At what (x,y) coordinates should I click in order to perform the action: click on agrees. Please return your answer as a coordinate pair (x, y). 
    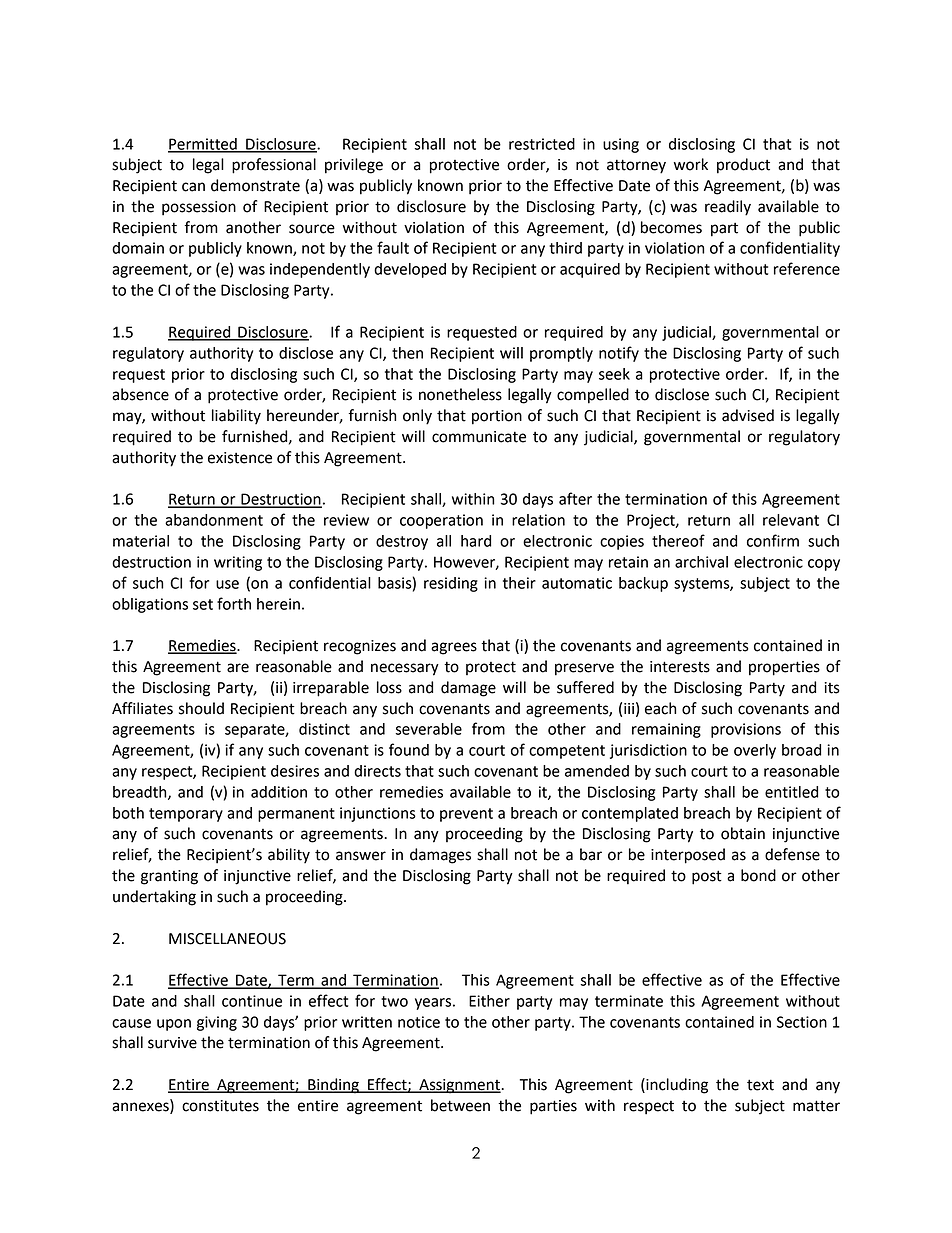
    Looking at the image, I should click on (454, 648).
